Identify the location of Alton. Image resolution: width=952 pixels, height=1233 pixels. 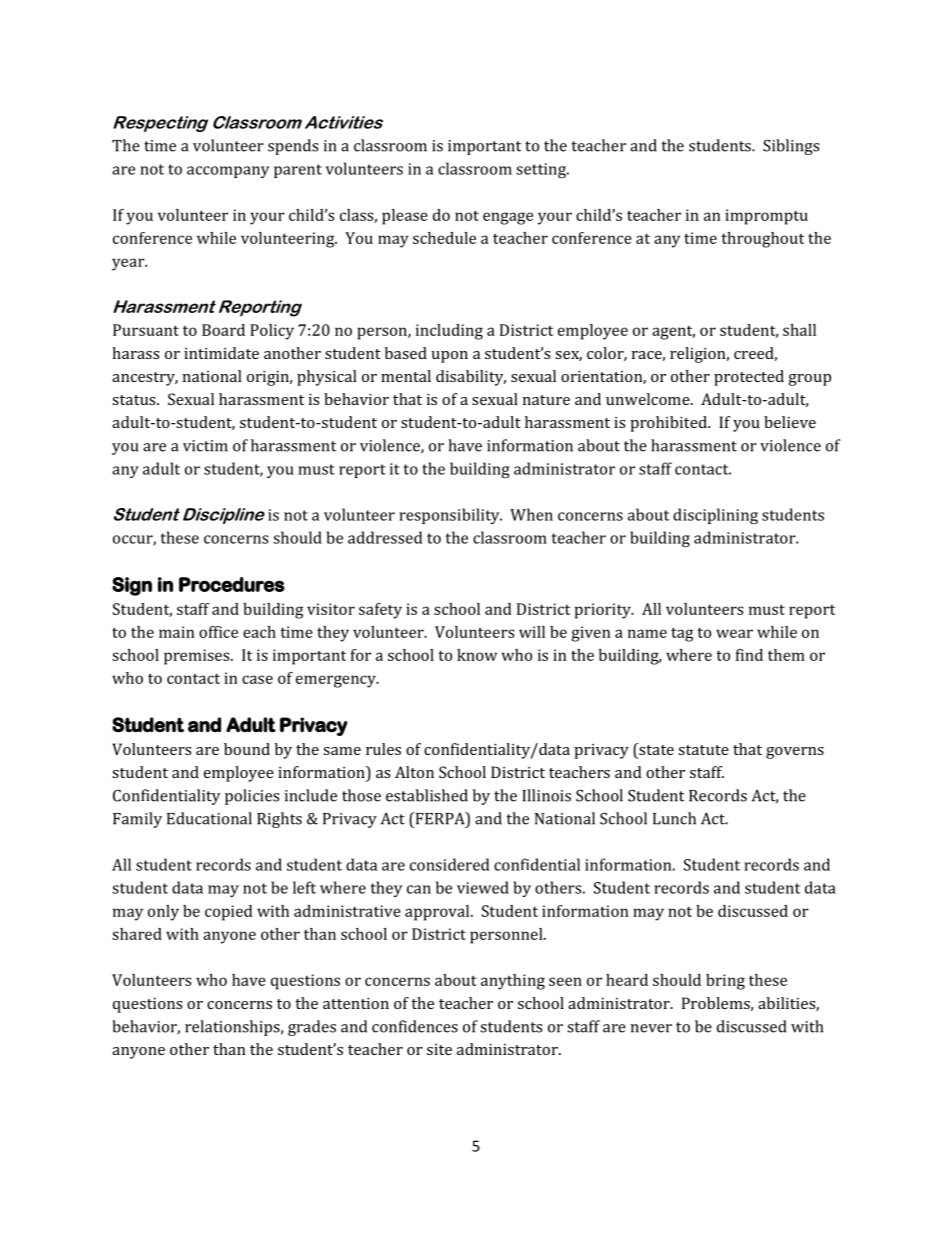
(414, 772).
